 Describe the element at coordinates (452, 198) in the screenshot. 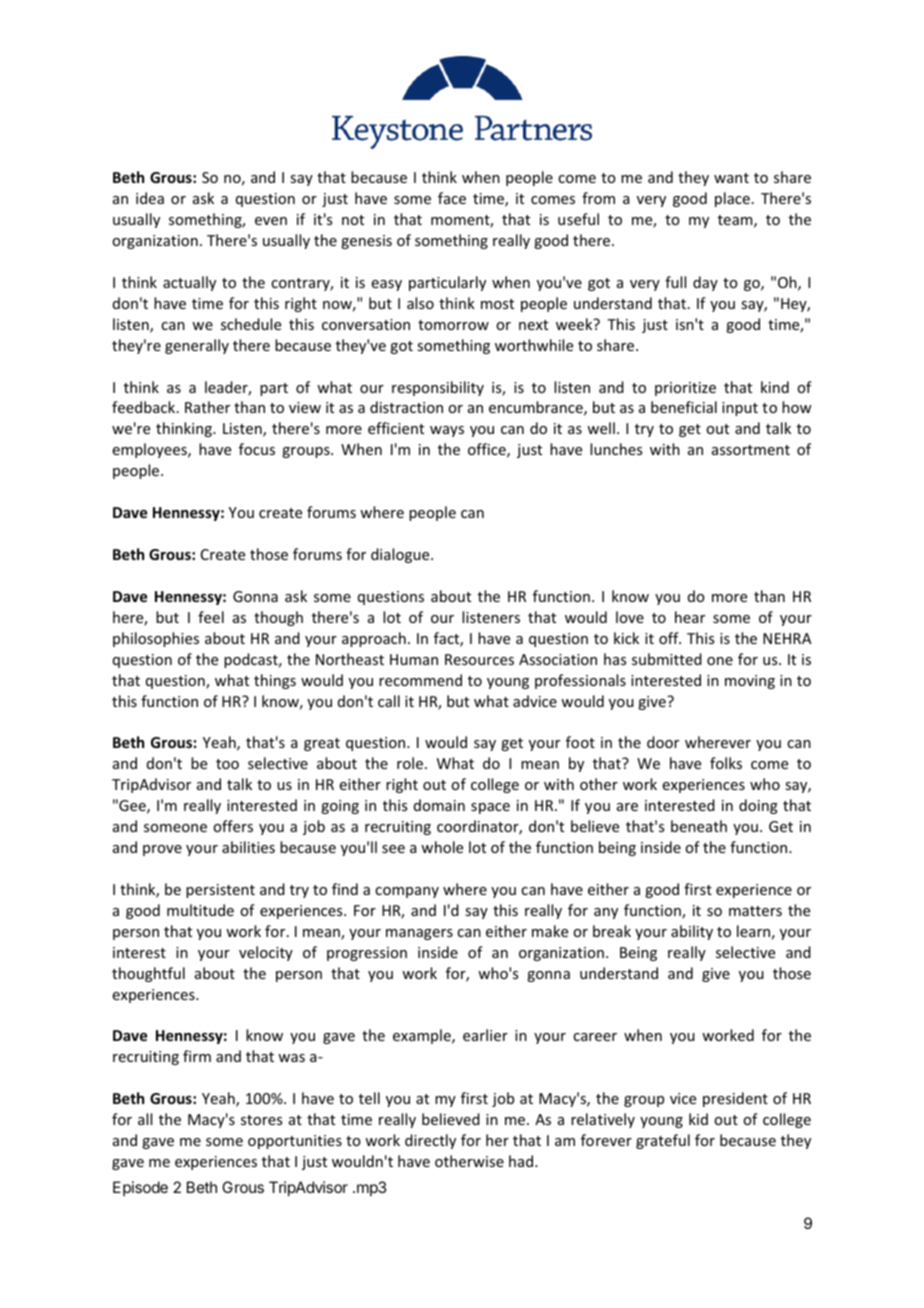

I see `face` at that location.
